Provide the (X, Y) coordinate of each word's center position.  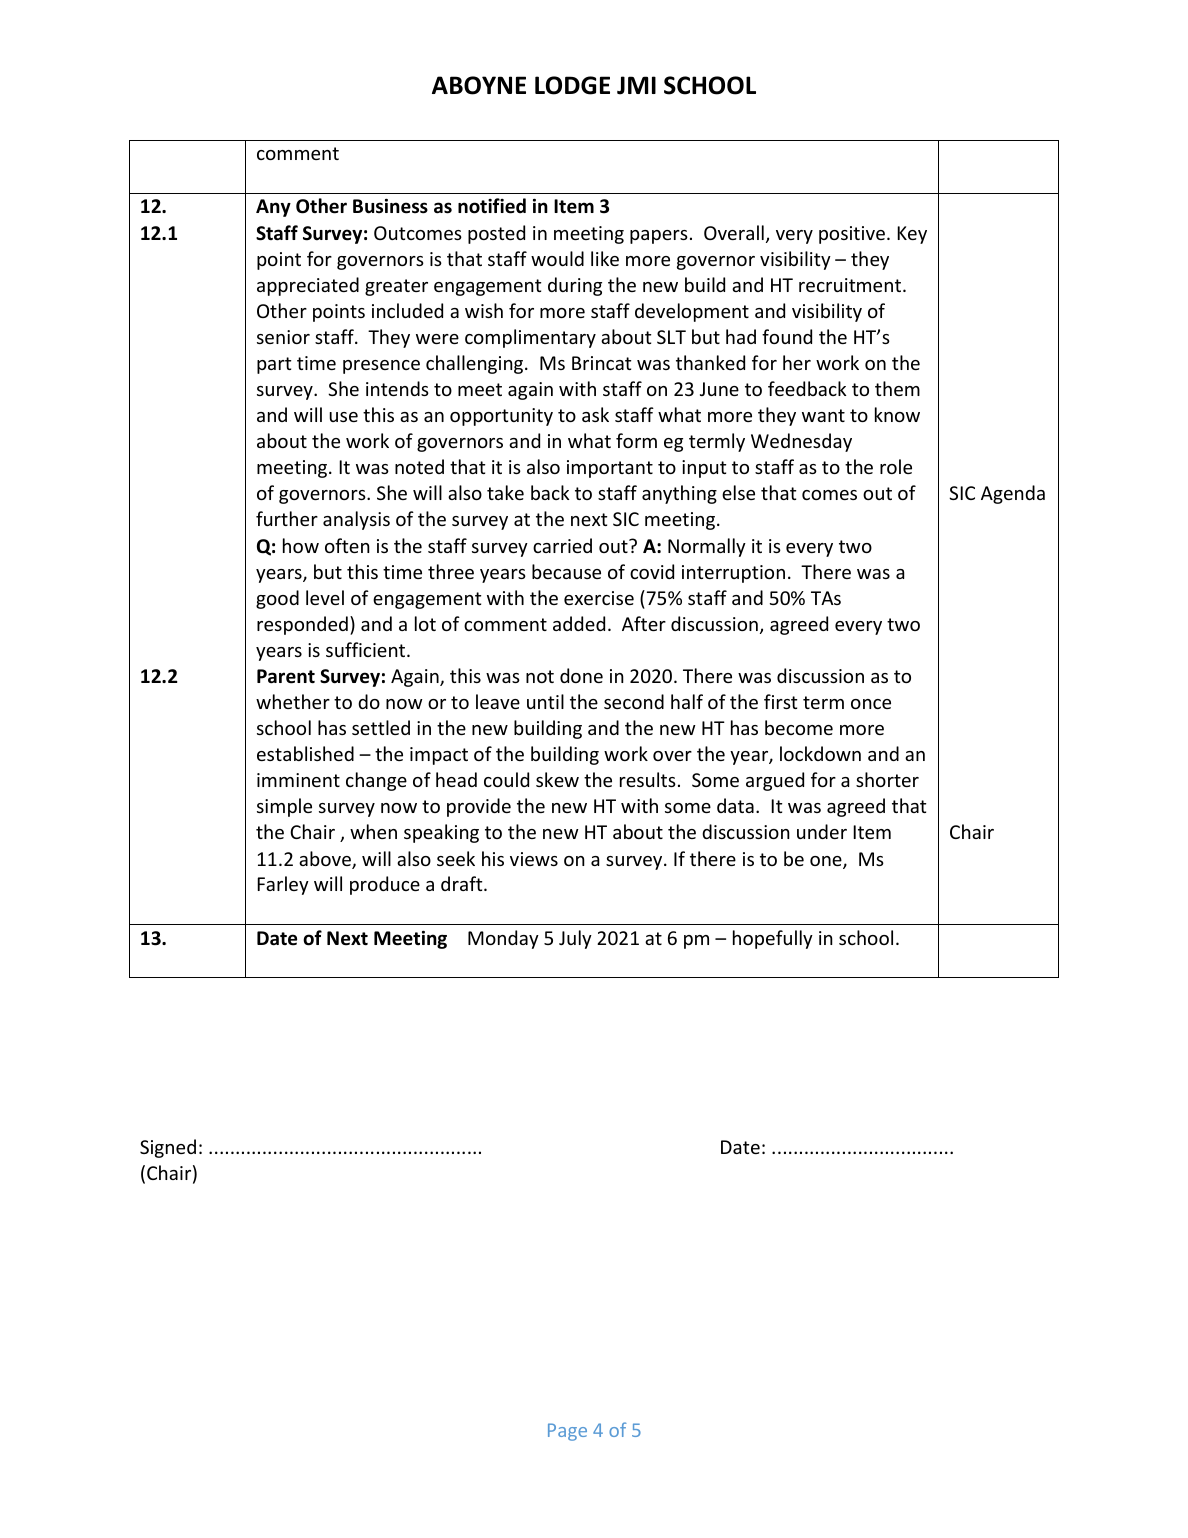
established (305, 753)
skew (557, 779)
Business (390, 206)
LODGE (572, 85)
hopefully (773, 939)
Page (567, 1432)
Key (912, 235)
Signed (168, 1148)
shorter (887, 779)
